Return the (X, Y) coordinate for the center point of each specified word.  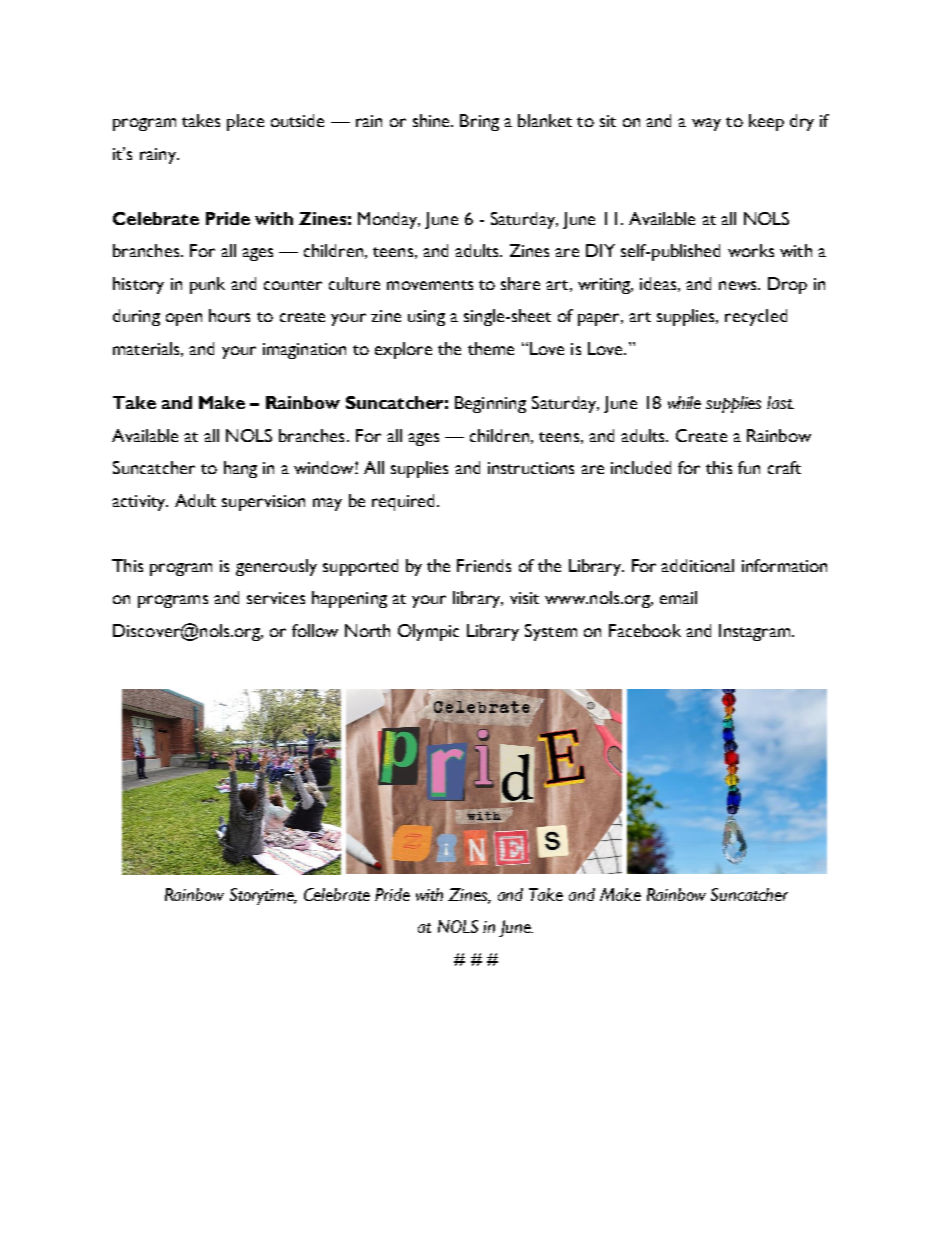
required (403, 502)
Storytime (263, 896)
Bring (479, 122)
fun (749, 467)
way (706, 124)
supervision (263, 503)
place (245, 122)
